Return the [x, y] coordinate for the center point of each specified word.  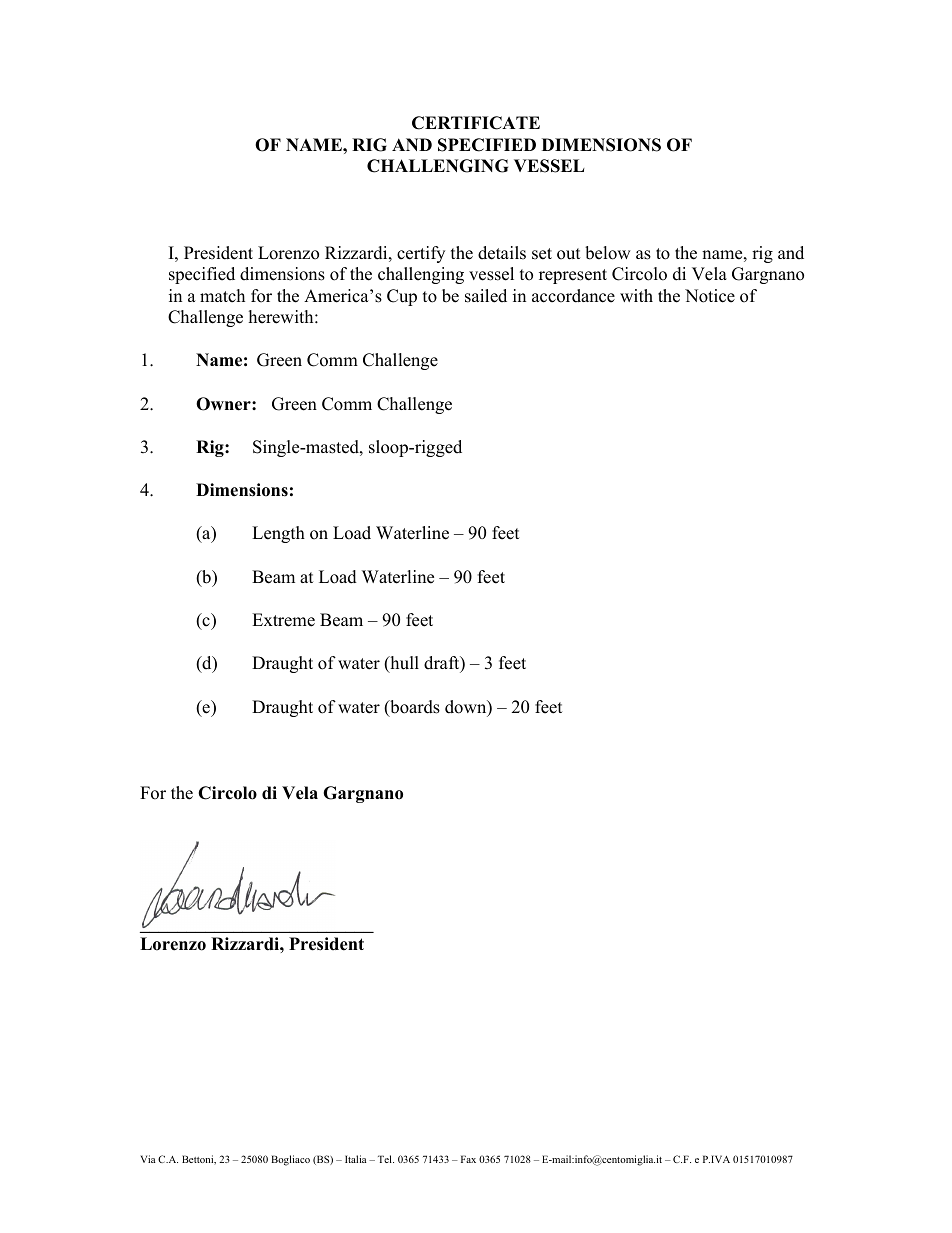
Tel [386, 1159]
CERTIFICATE [476, 123]
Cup [402, 297]
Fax [468, 1159]
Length [278, 534]
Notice [710, 296]
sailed [486, 296]
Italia [356, 1159]
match [222, 296]
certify [421, 254]
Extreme [283, 620]
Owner [224, 404]
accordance [573, 296]
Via [148, 1159]
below [608, 253]
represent [573, 276]
